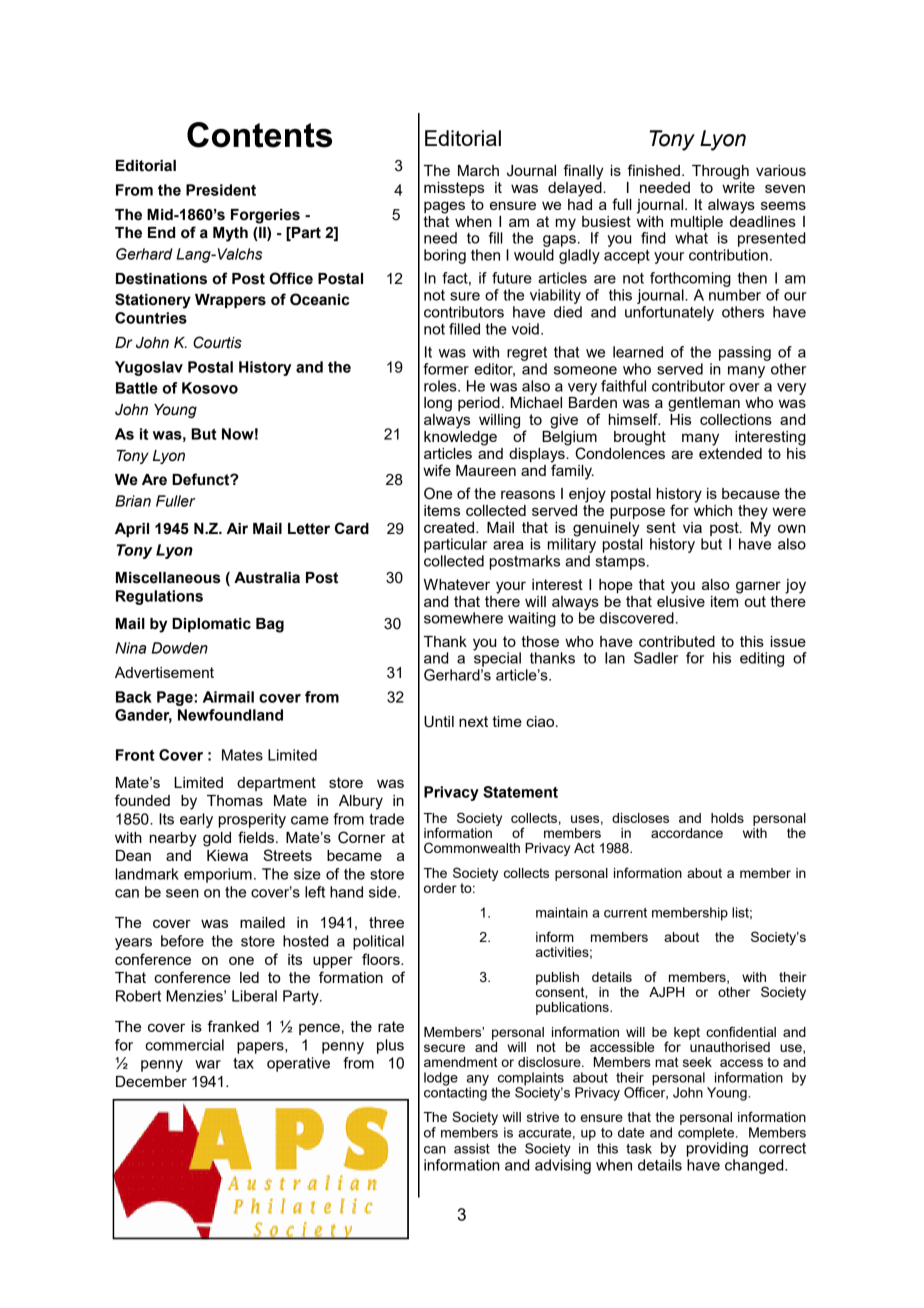  I want to click on emporium, so click(218, 875).
